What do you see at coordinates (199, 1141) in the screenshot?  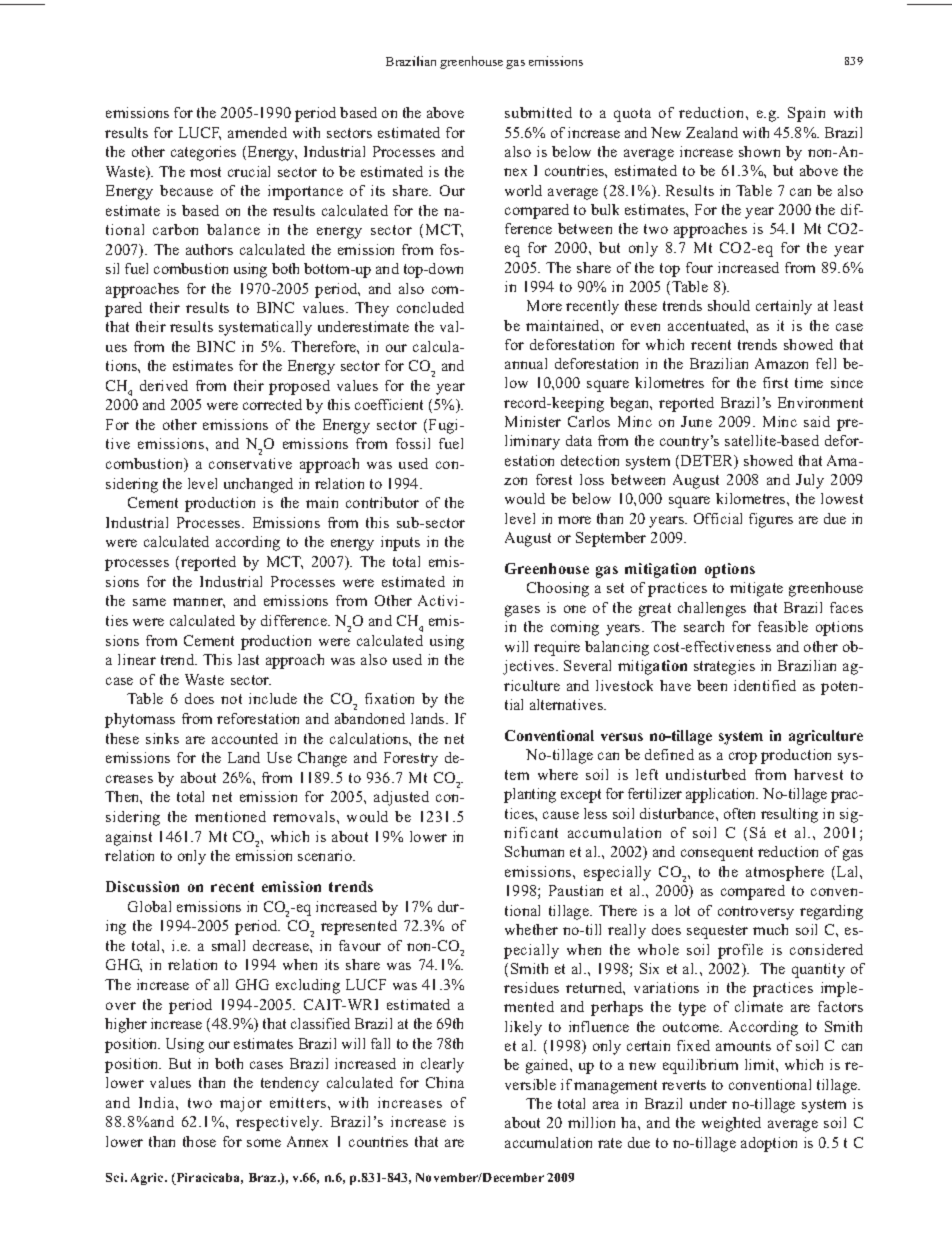 I see `those` at bounding box center [199, 1141].
